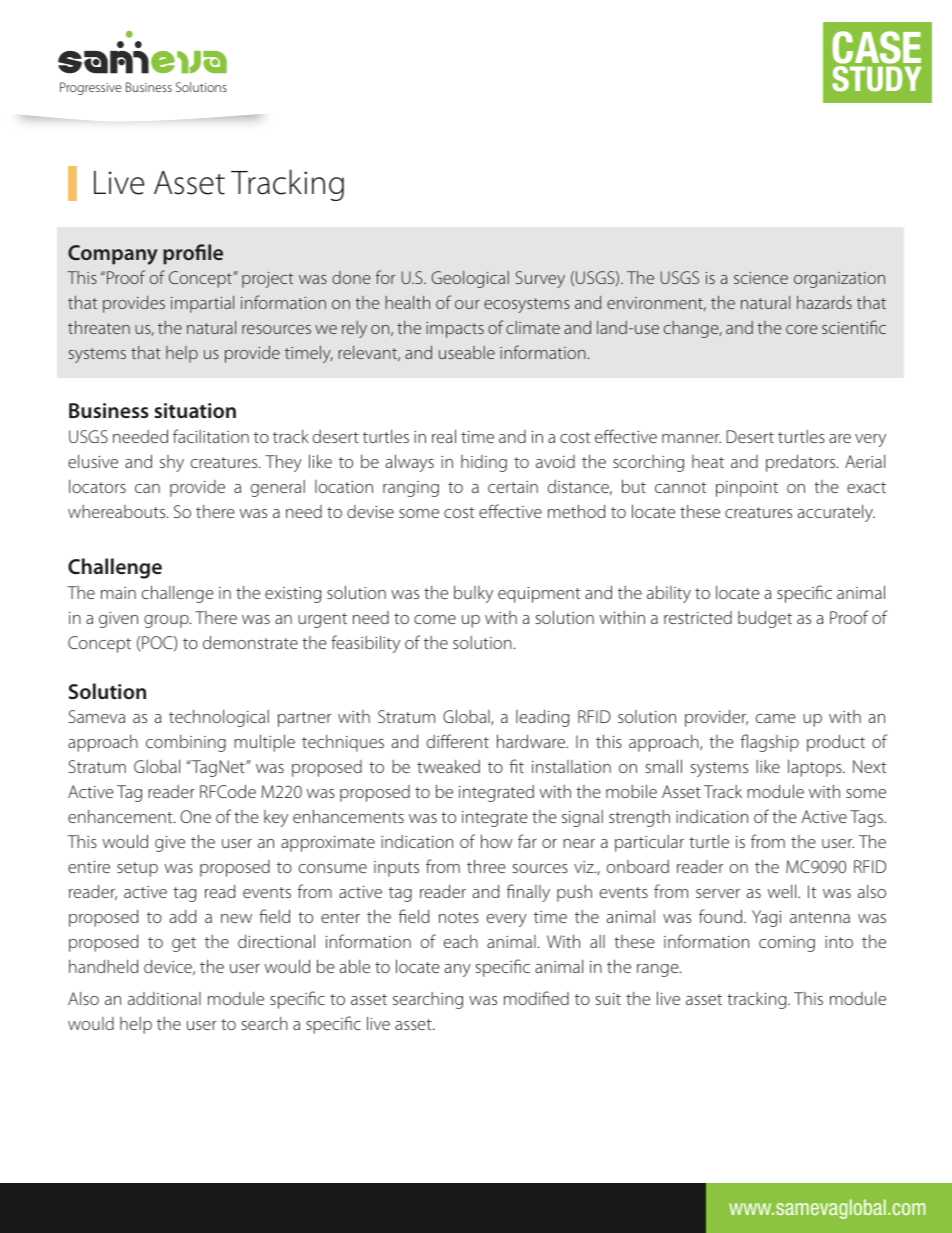 Image resolution: width=952 pixels, height=1233 pixels. What do you see at coordinates (118, 511) in the screenshot?
I see `whereabouts` at bounding box center [118, 511].
